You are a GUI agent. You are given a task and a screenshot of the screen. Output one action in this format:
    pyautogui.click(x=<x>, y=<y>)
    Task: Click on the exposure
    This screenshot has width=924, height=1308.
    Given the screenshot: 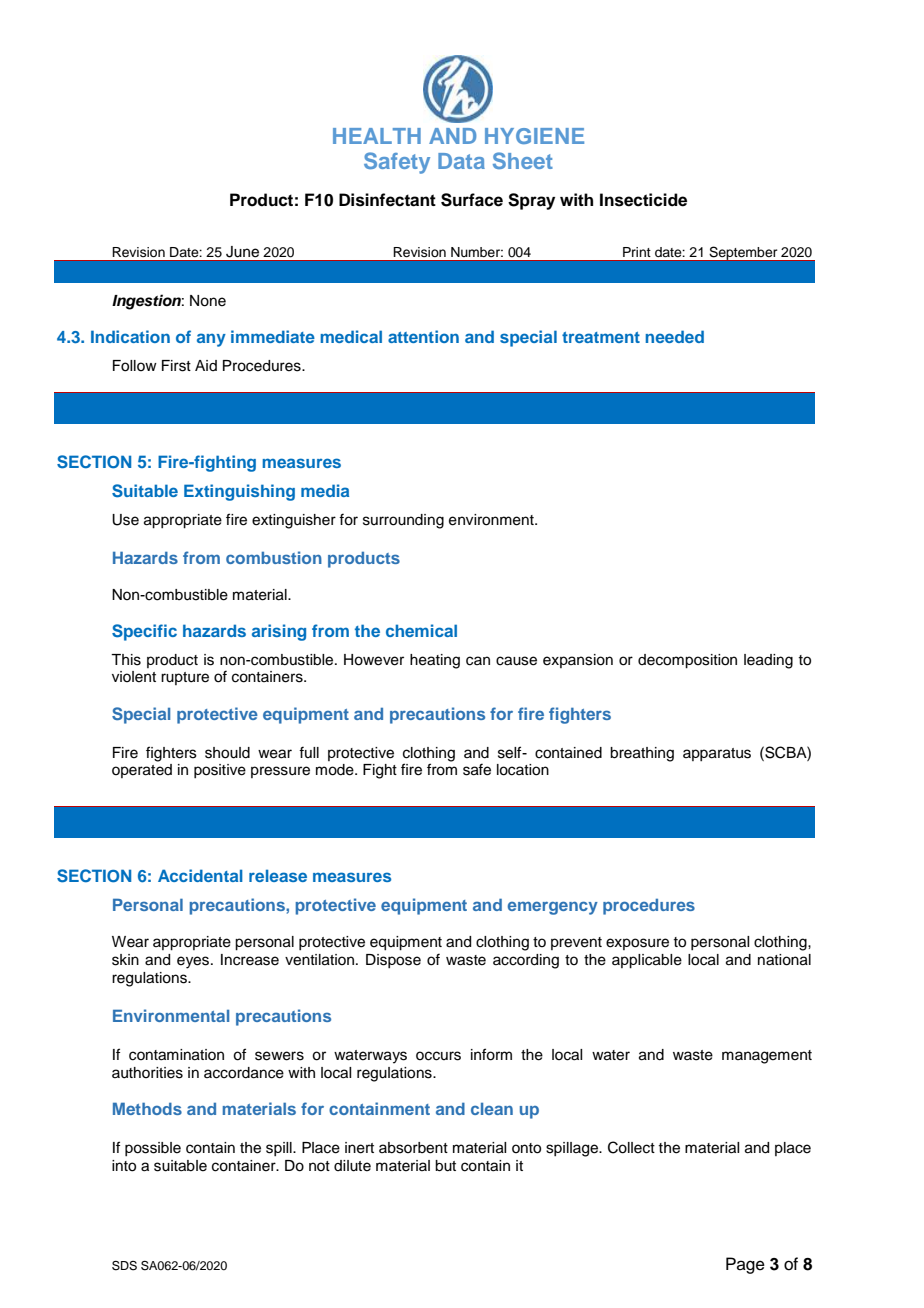 What is the action you would take?
    pyautogui.click(x=637, y=944)
